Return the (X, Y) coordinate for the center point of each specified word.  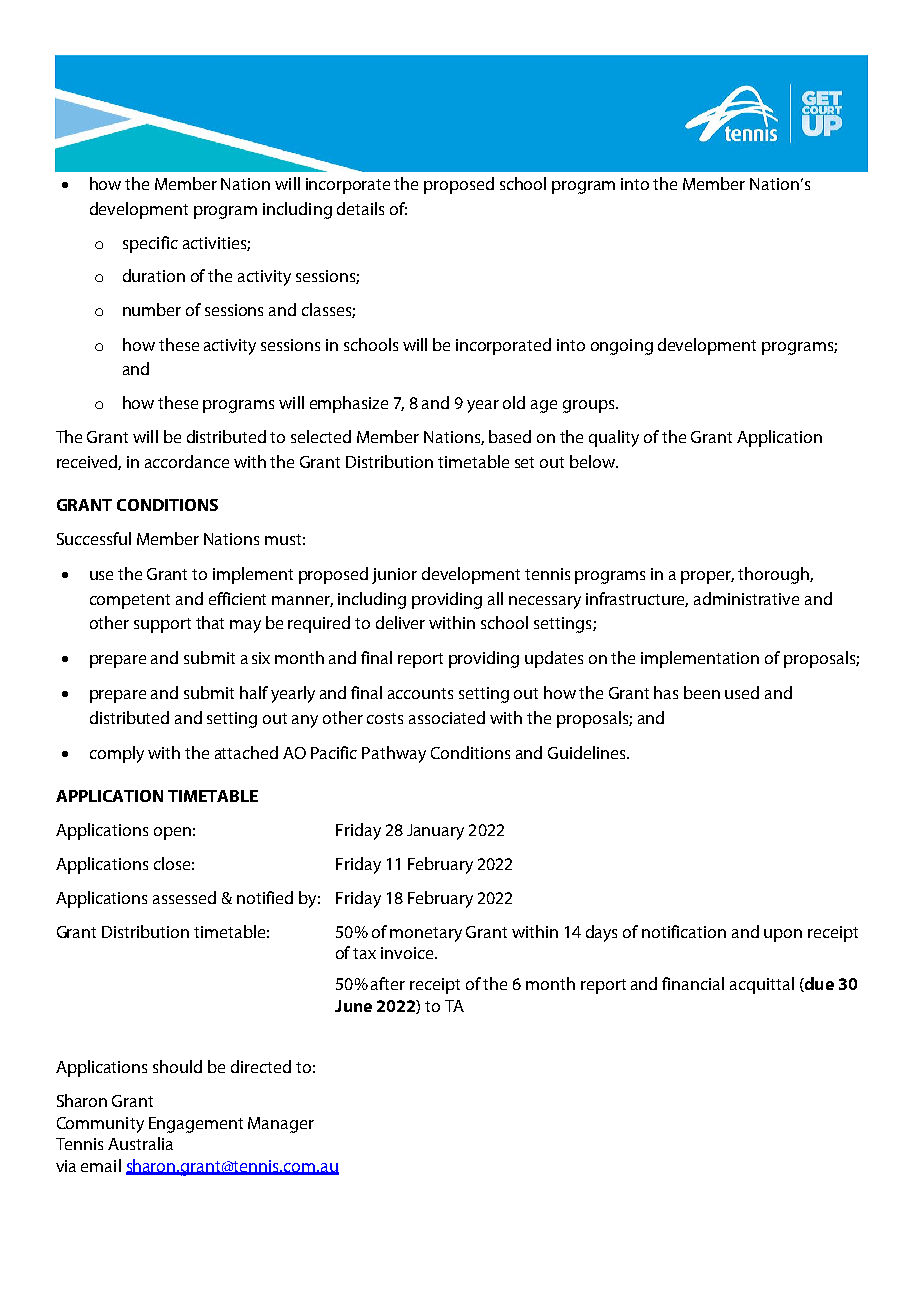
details (360, 208)
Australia (140, 1143)
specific (150, 244)
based (510, 436)
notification (684, 931)
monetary (426, 934)
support (162, 625)
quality (614, 438)
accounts (420, 693)
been (702, 692)
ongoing (622, 347)
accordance (187, 461)
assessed (184, 897)
